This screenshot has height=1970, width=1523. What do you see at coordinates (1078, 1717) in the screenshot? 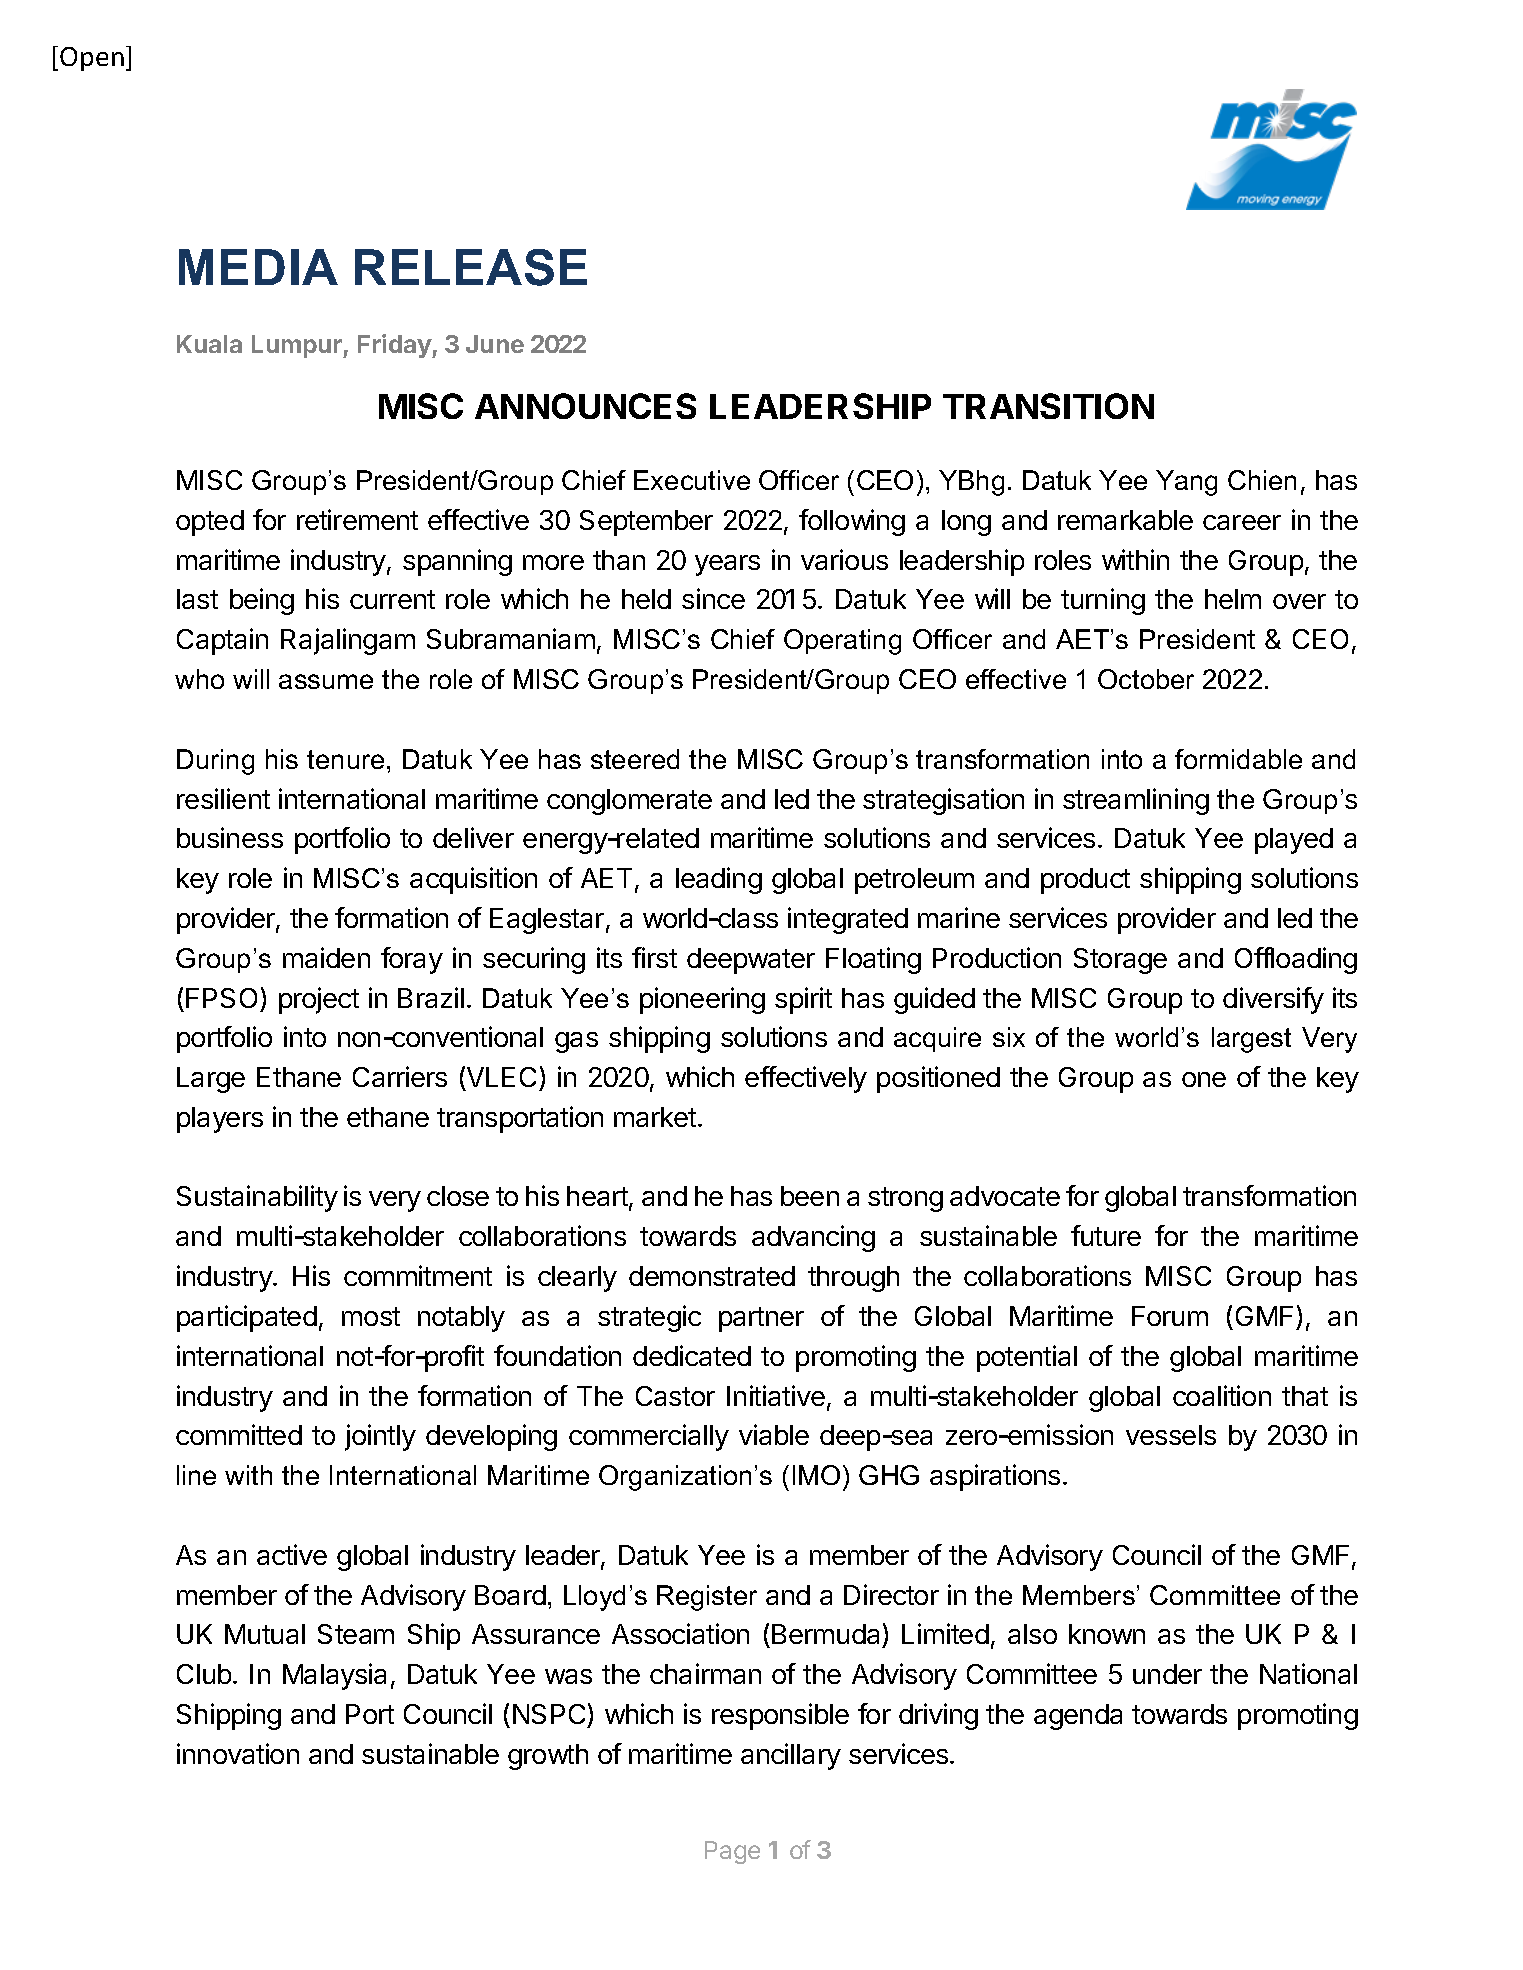
I see `agenda` at bounding box center [1078, 1717].
